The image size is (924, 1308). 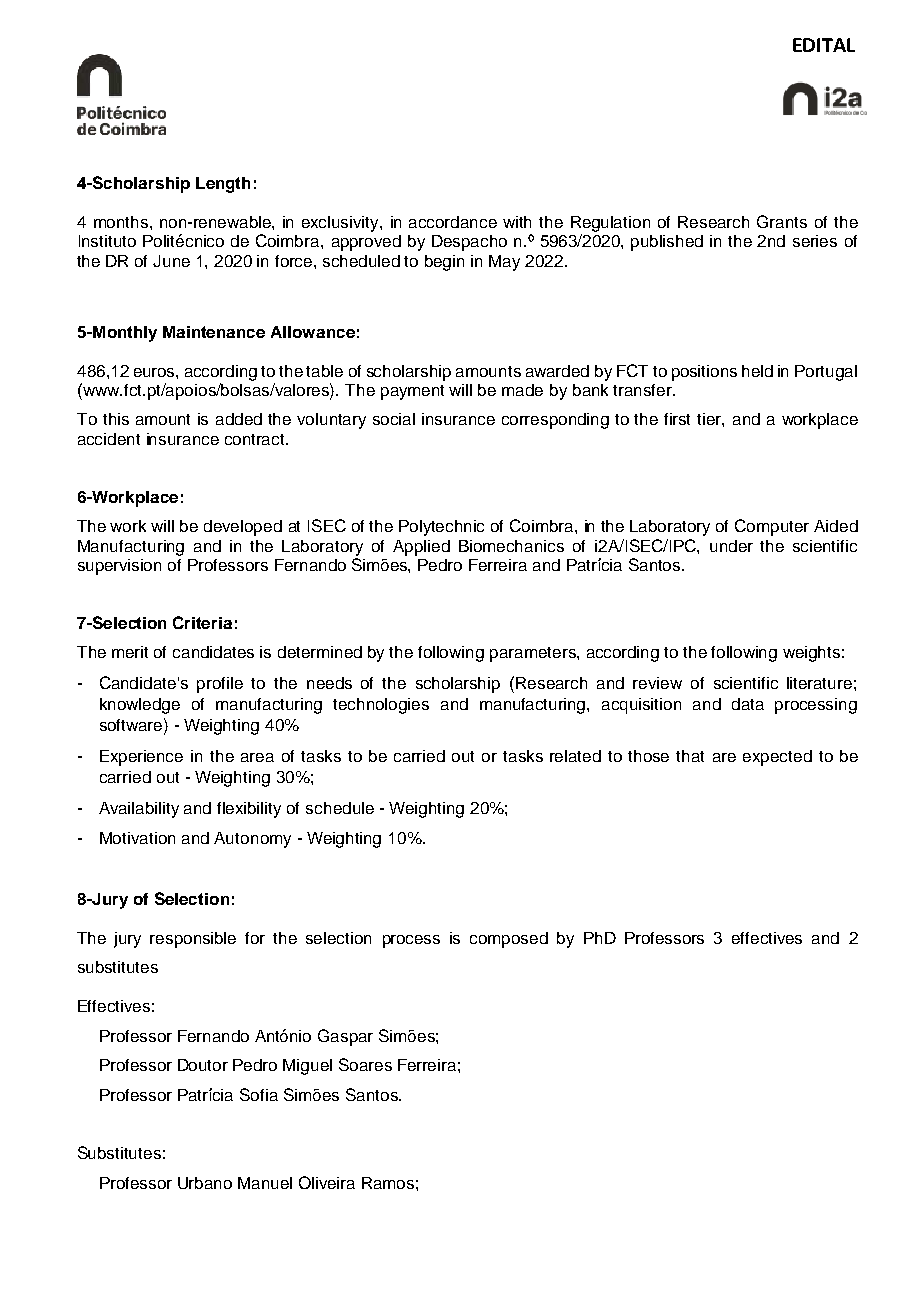 What do you see at coordinates (772, 527) in the screenshot?
I see `Computer` at bounding box center [772, 527].
